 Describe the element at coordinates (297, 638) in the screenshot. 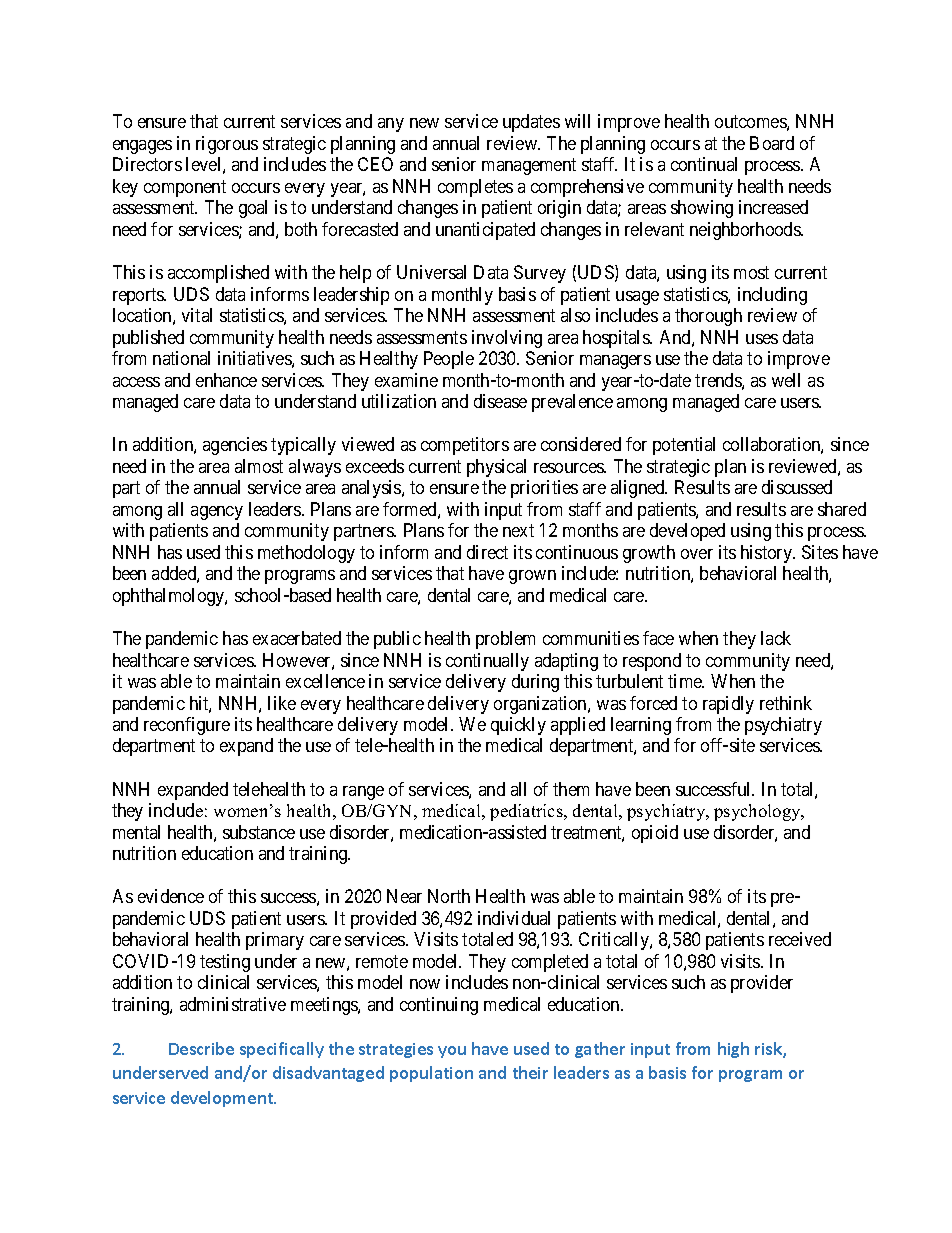

I see `exacerbated` at that location.
